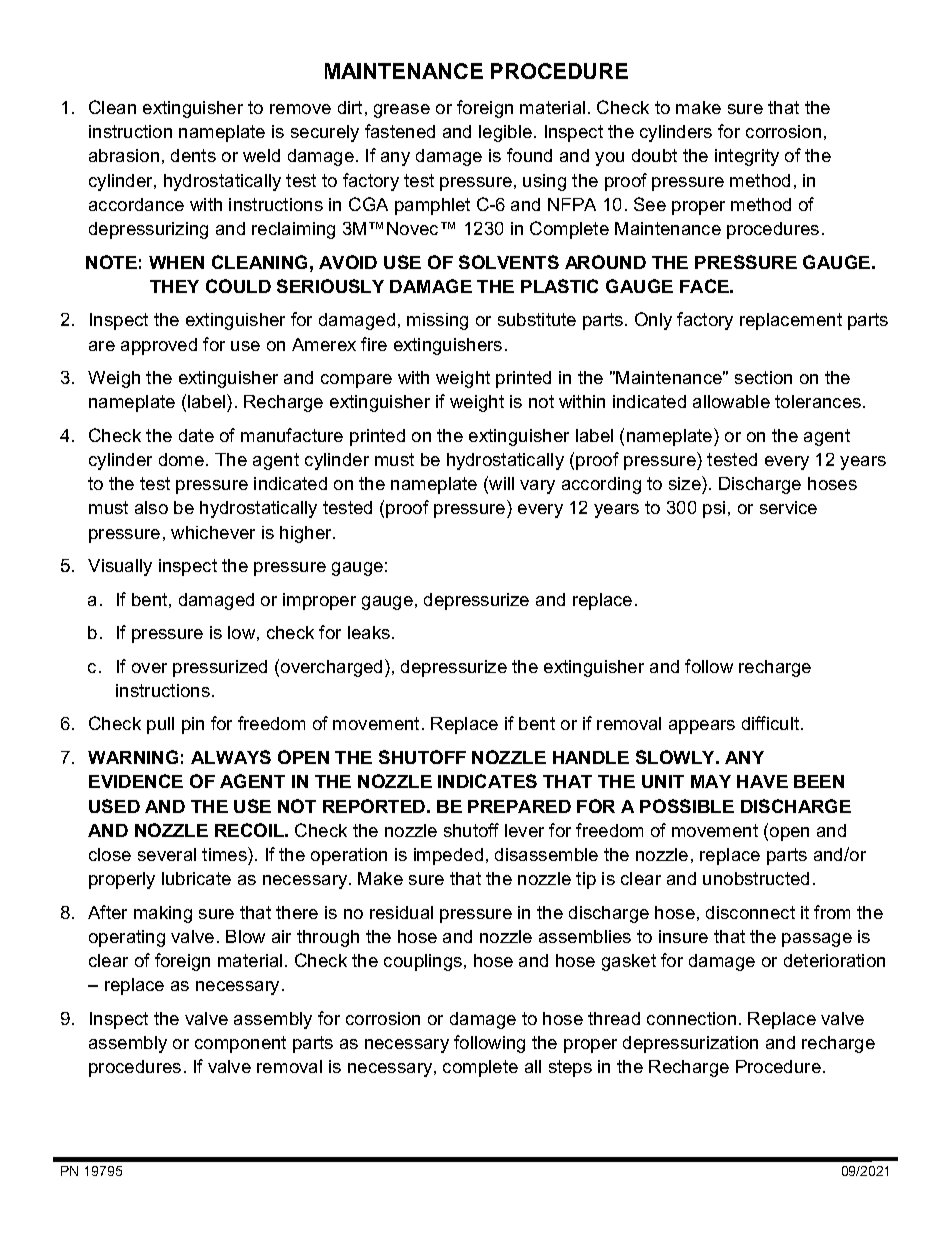 The width and height of the page is (952, 1233). What do you see at coordinates (240, 1044) in the page?
I see `component` at bounding box center [240, 1044].
